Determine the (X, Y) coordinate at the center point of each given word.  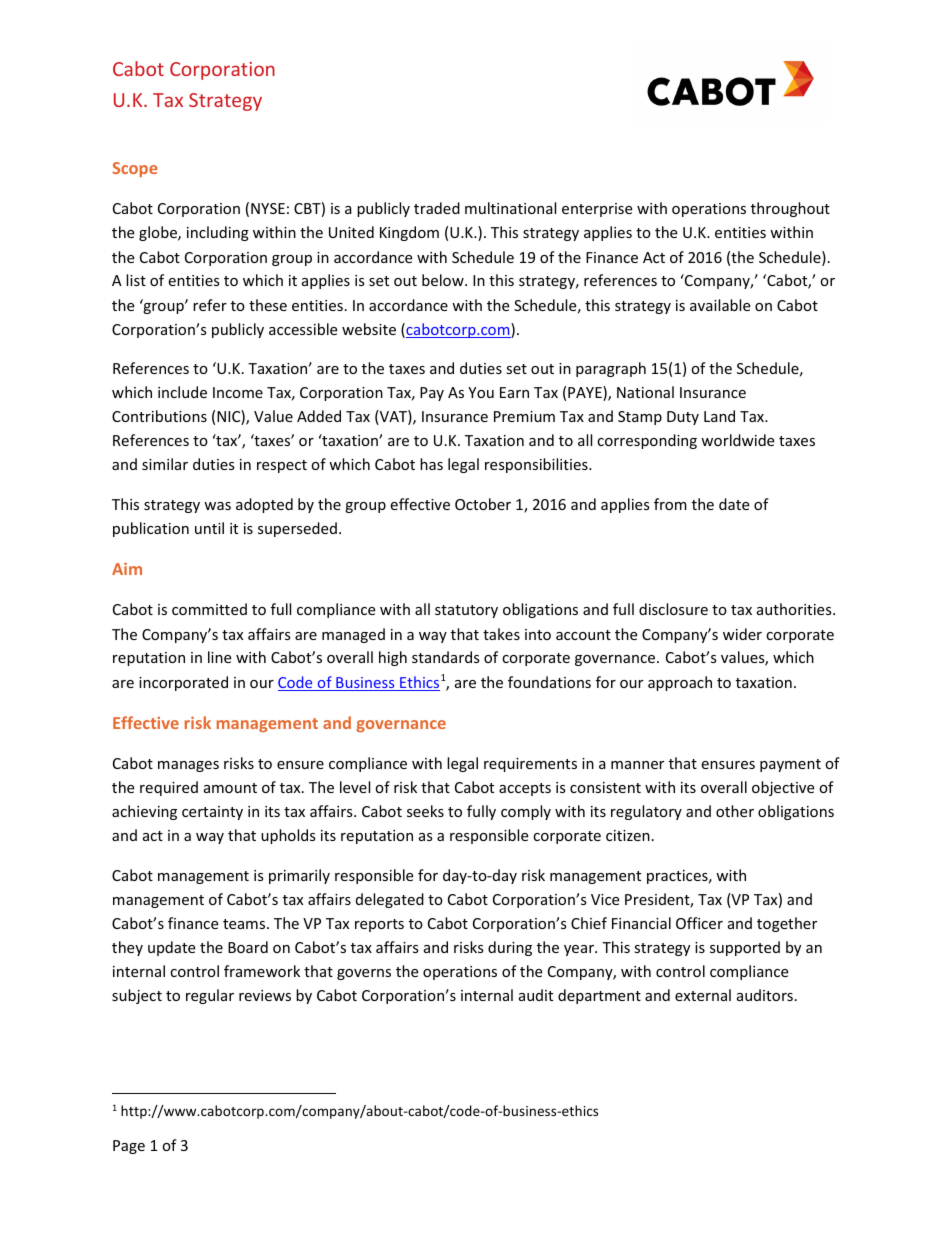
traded (437, 208)
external (703, 995)
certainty (212, 813)
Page (129, 1147)
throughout (790, 209)
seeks (425, 811)
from (670, 504)
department (599, 996)
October (483, 504)
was (217, 506)
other (735, 811)
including (218, 233)
